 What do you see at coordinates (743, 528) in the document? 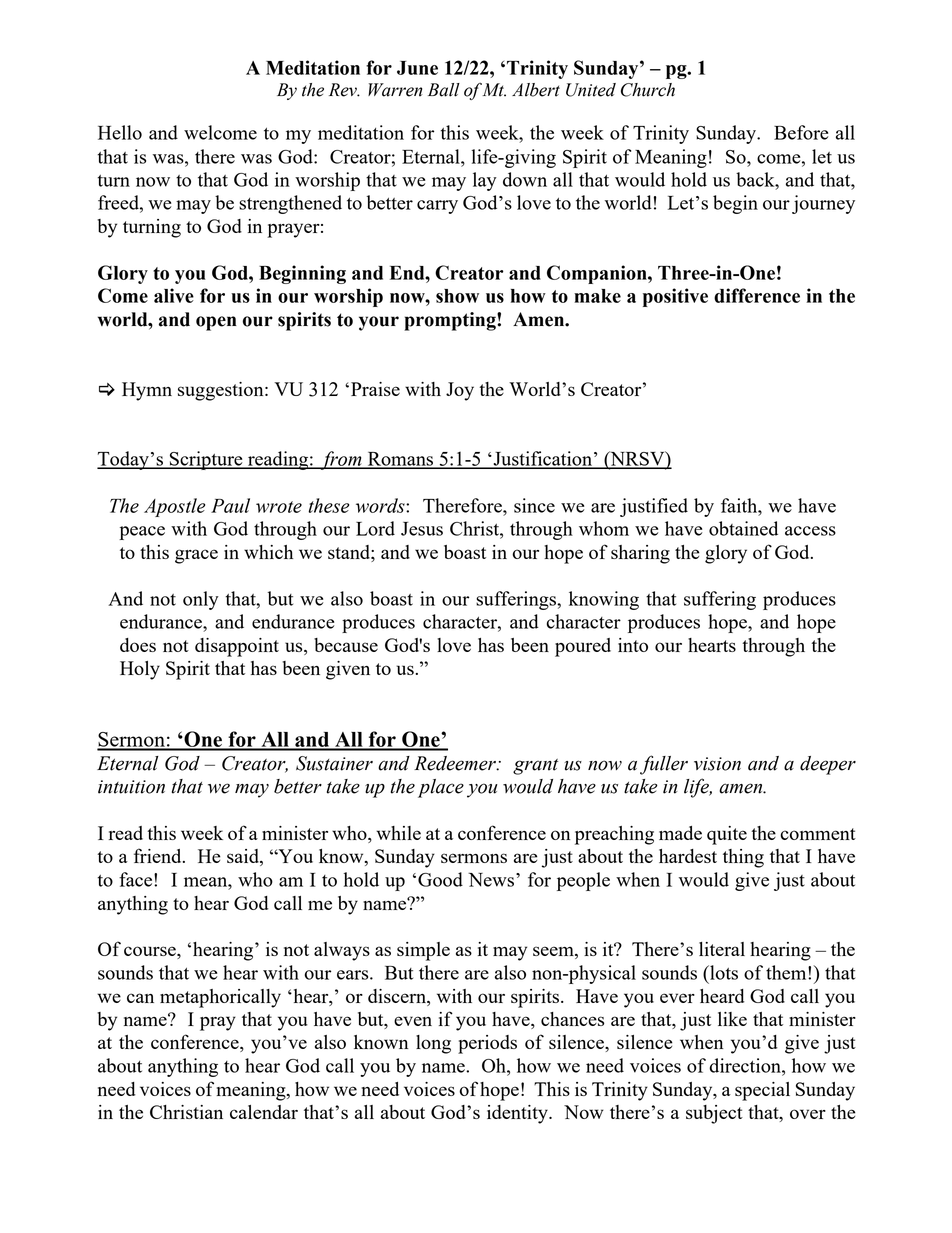
I see `obtained` at bounding box center [743, 528].
